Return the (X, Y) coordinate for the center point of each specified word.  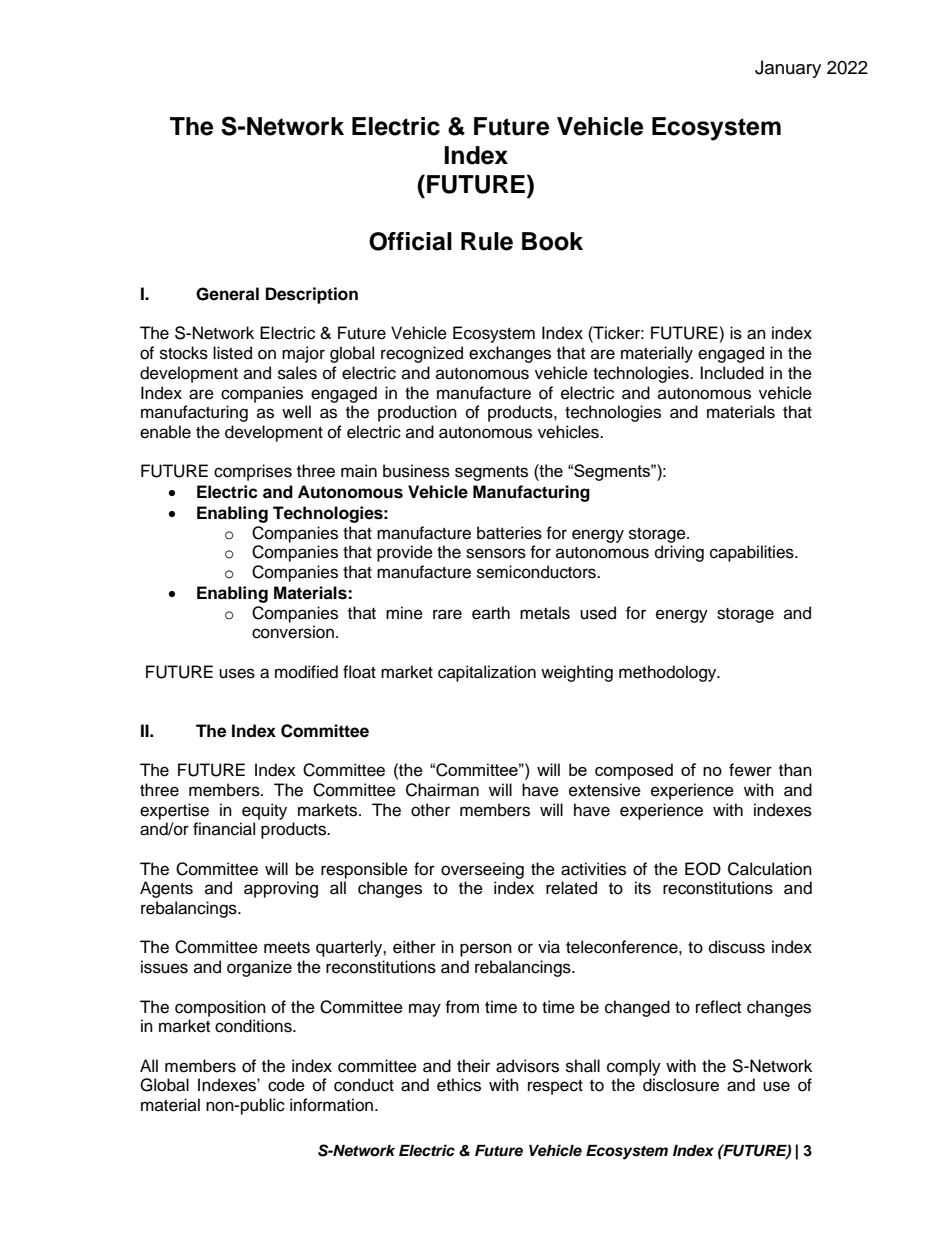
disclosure (681, 1085)
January (788, 69)
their (473, 1066)
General (227, 294)
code (286, 1085)
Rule (487, 241)
